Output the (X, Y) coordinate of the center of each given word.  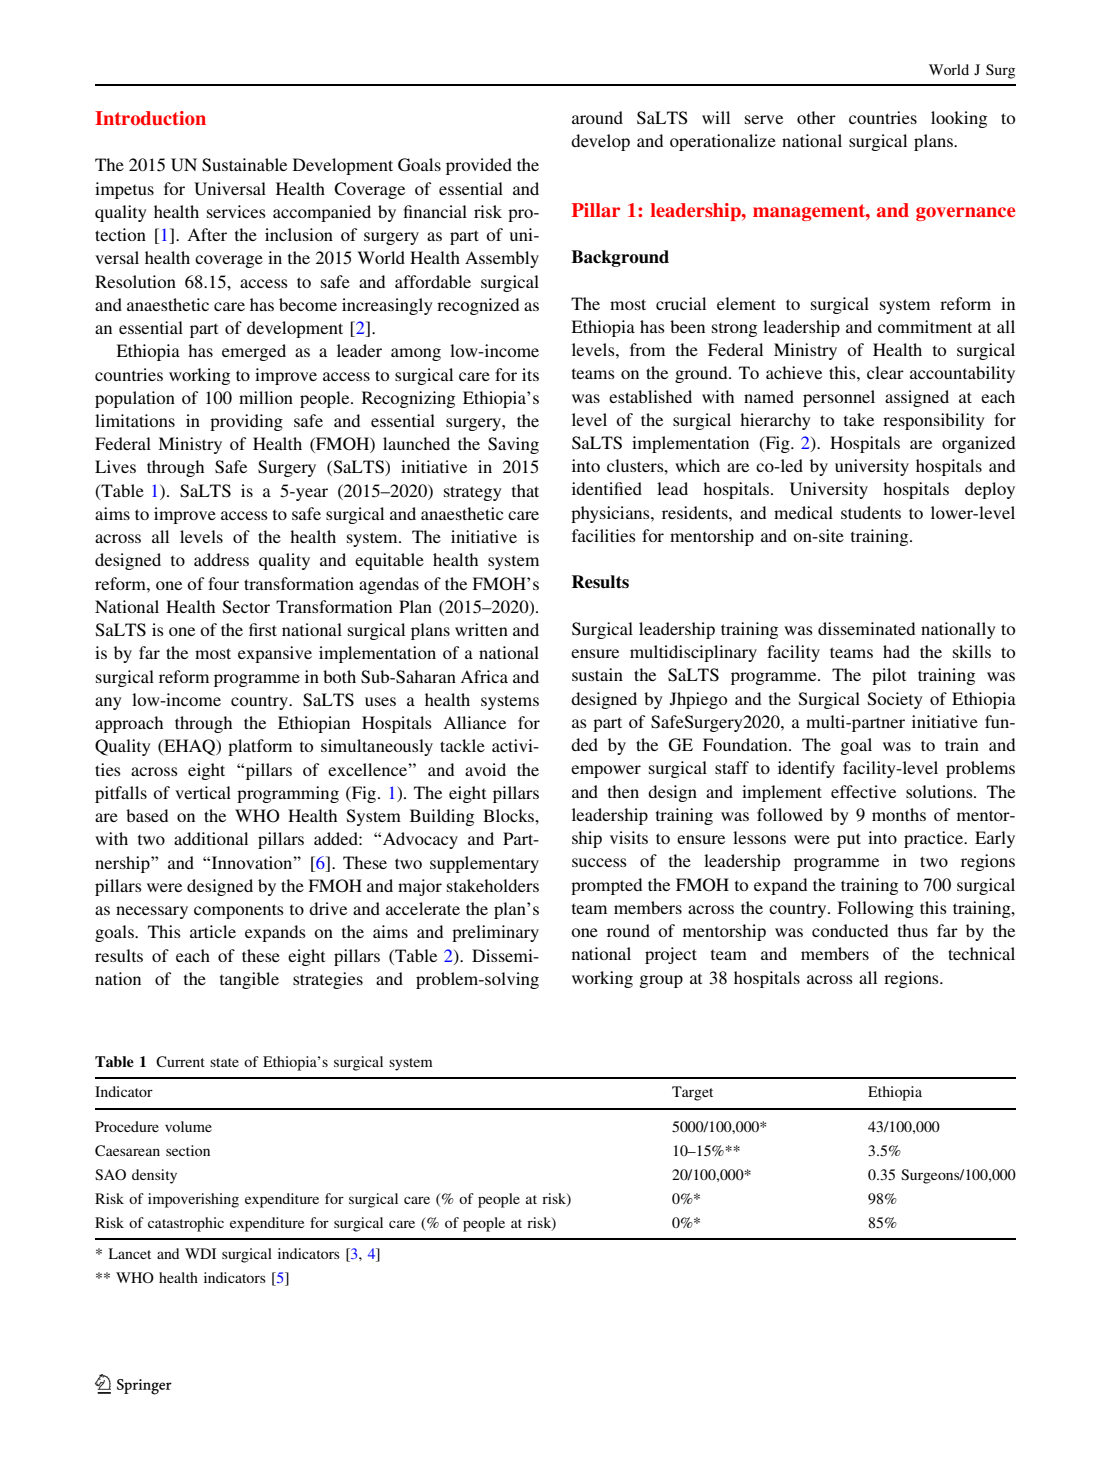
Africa (484, 676)
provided (479, 166)
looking (959, 119)
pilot (889, 676)
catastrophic (186, 1224)
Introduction (150, 118)
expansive (275, 654)
